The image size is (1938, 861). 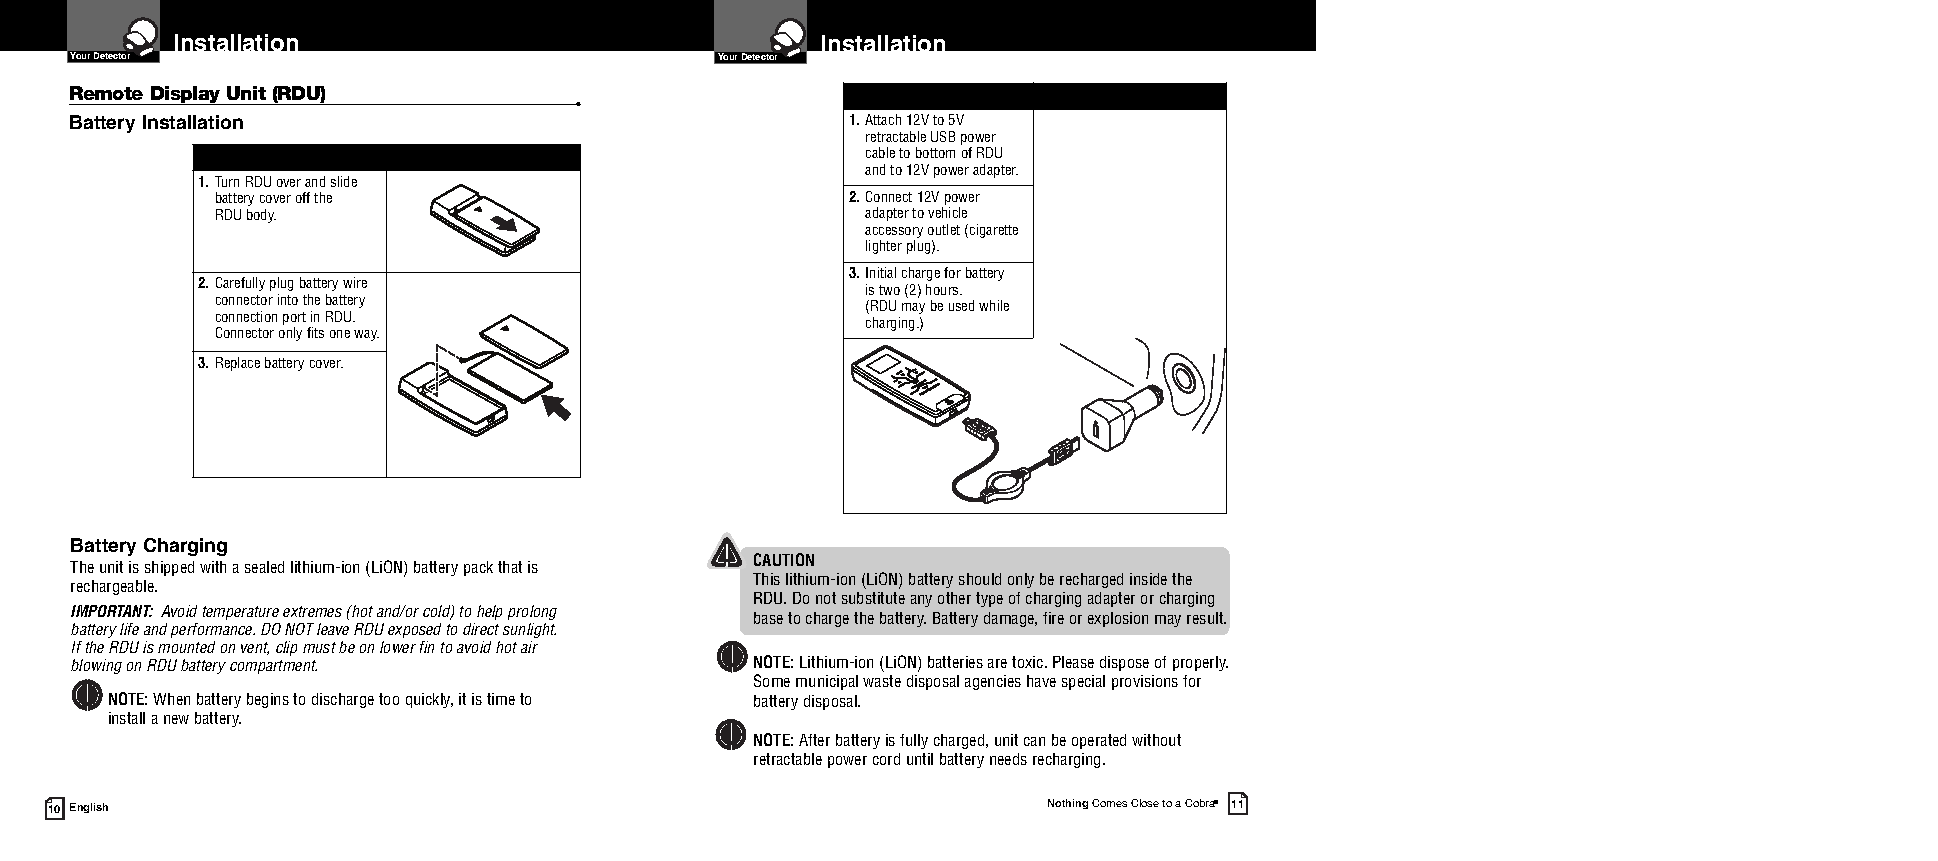 What do you see at coordinates (1073, 662) in the page?
I see `Please` at bounding box center [1073, 662].
